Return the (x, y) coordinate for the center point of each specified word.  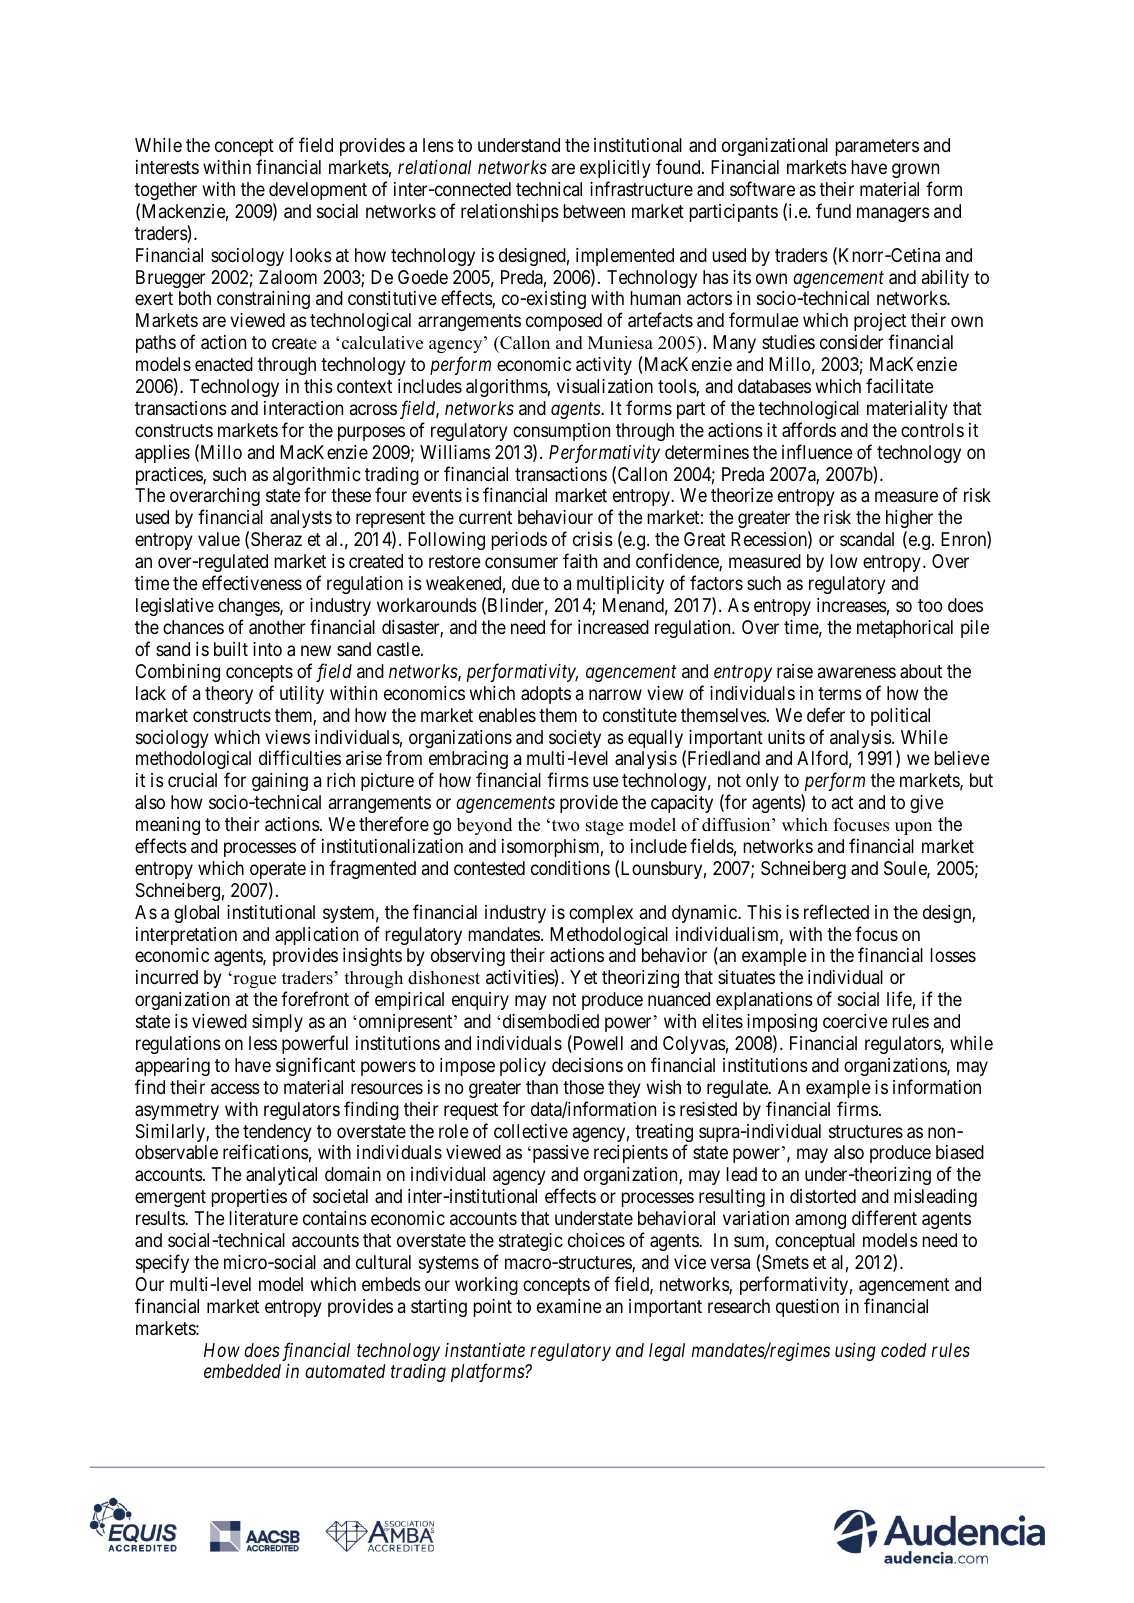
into (267, 649)
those (583, 1087)
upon (913, 828)
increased (613, 627)
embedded (242, 1371)
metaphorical (905, 629)
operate (278, 870)
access (235, 1088)
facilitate (900, 385)
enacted (224, 364)
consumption (561, 432)
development (318, 191)
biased (960, 1152)
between (594, 211)
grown (915, 170)
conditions (570, 868)
